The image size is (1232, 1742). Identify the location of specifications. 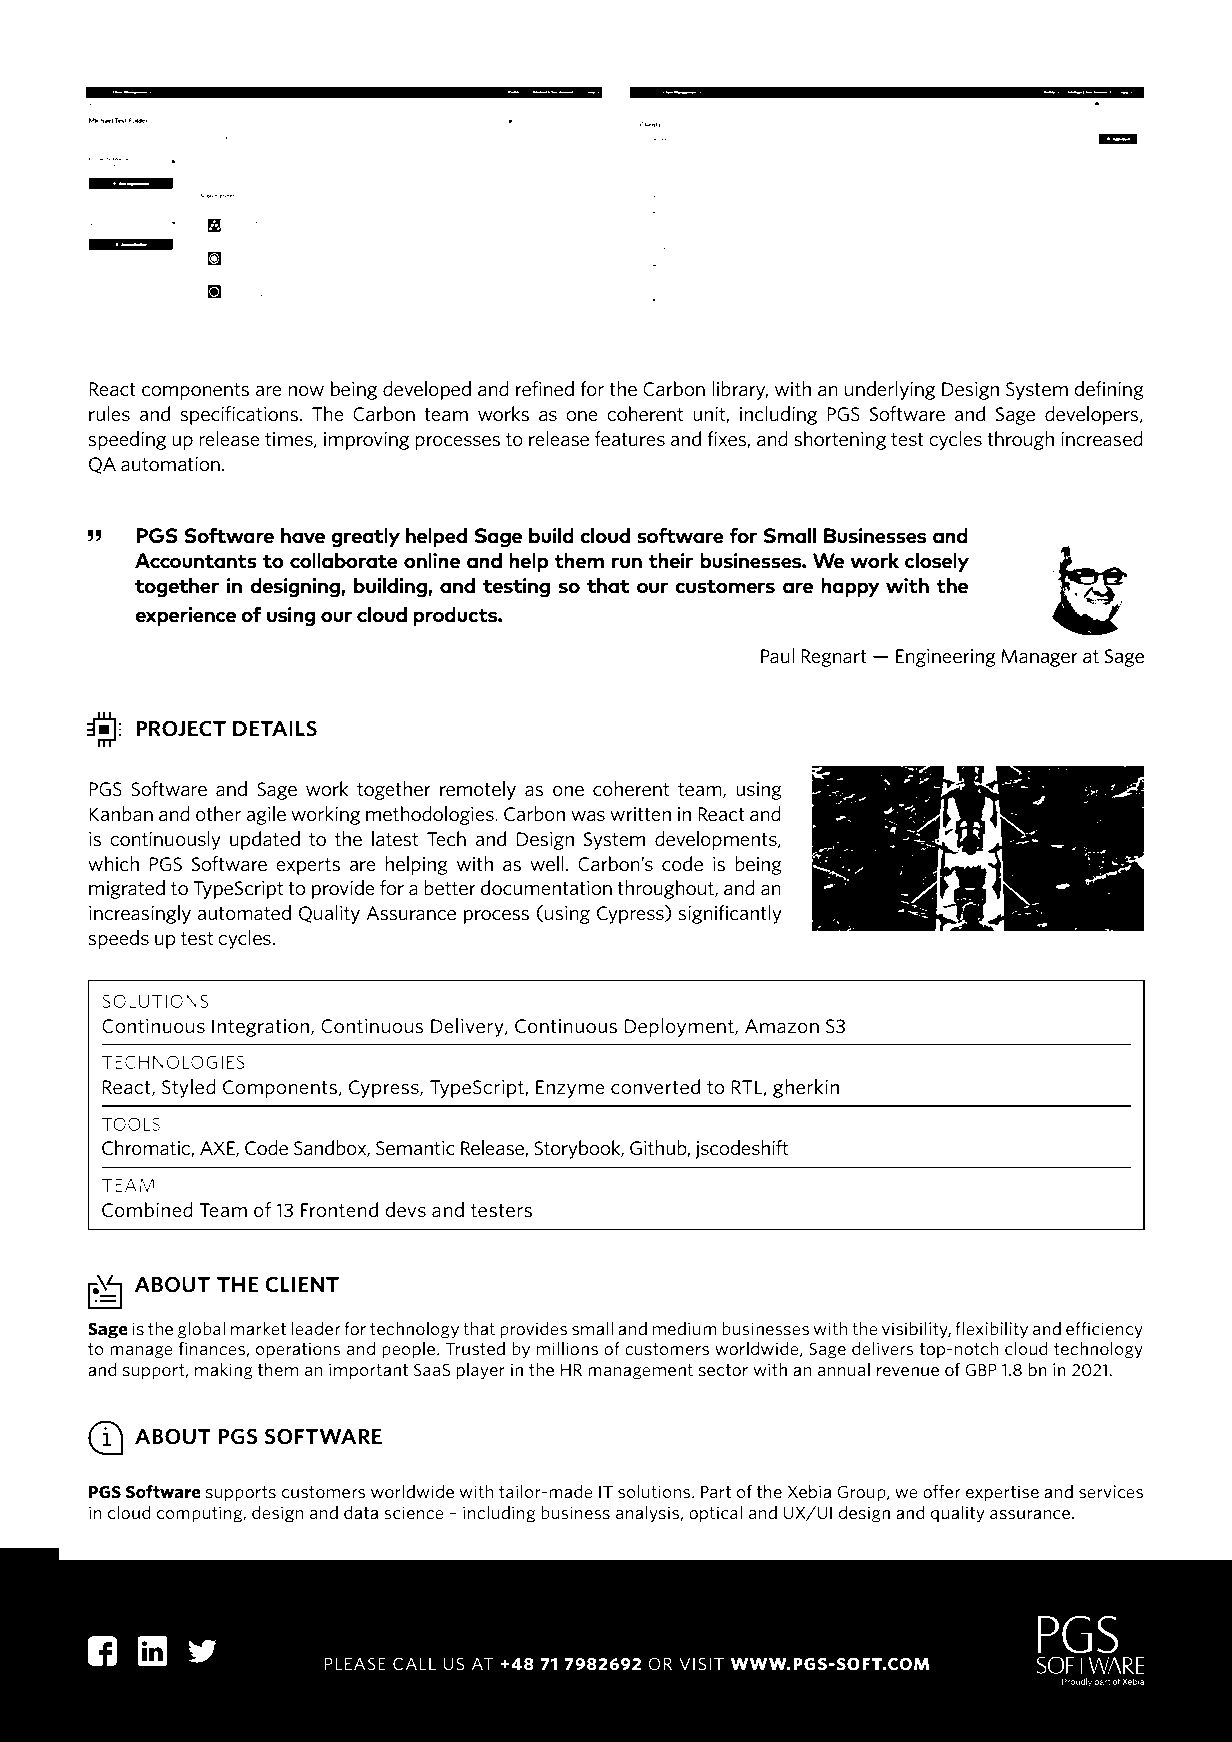
(240, 415).
